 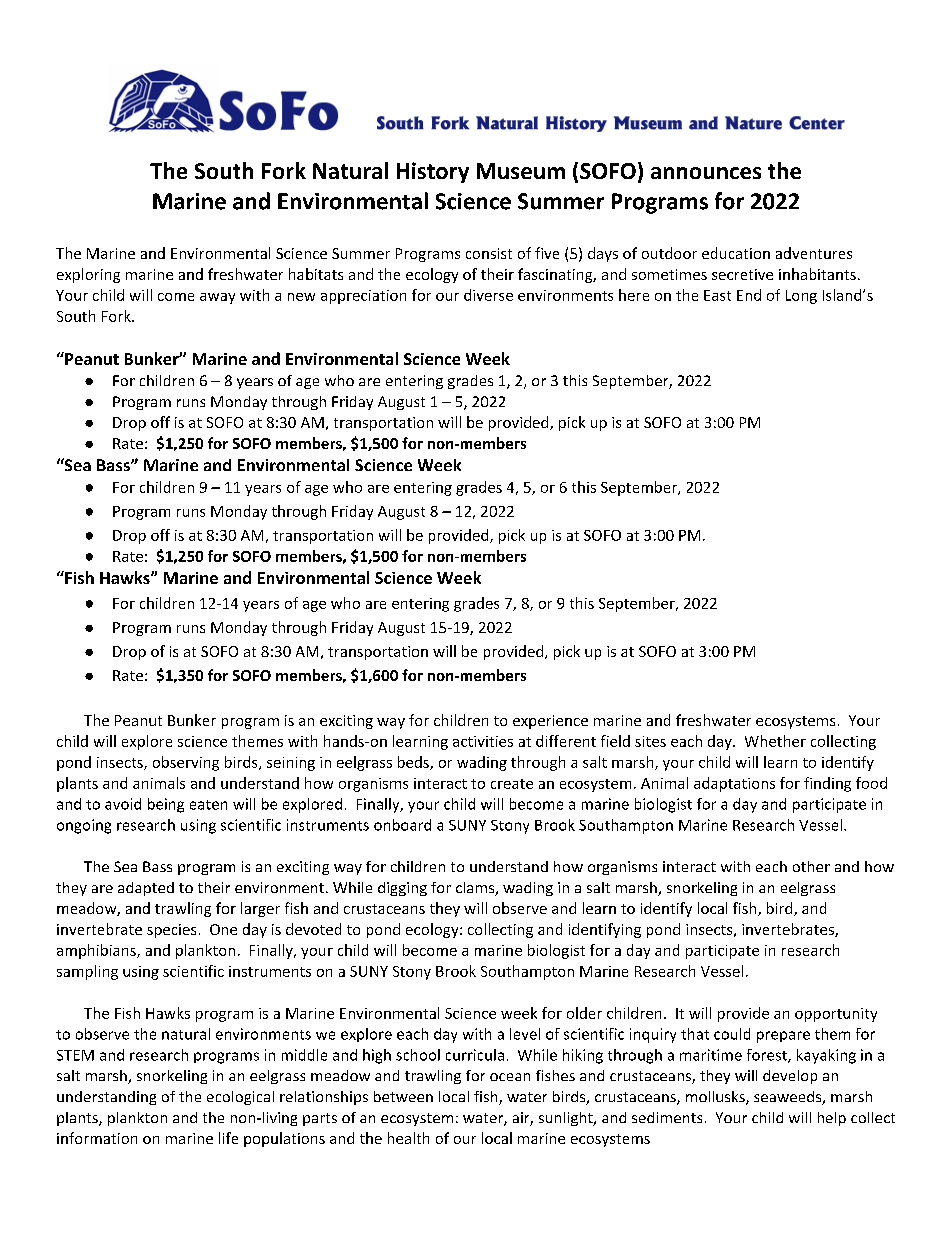 What do you see at coordinates (801, 297) in the screenshot?
I see `Long` at bounding box center [801, 297].
